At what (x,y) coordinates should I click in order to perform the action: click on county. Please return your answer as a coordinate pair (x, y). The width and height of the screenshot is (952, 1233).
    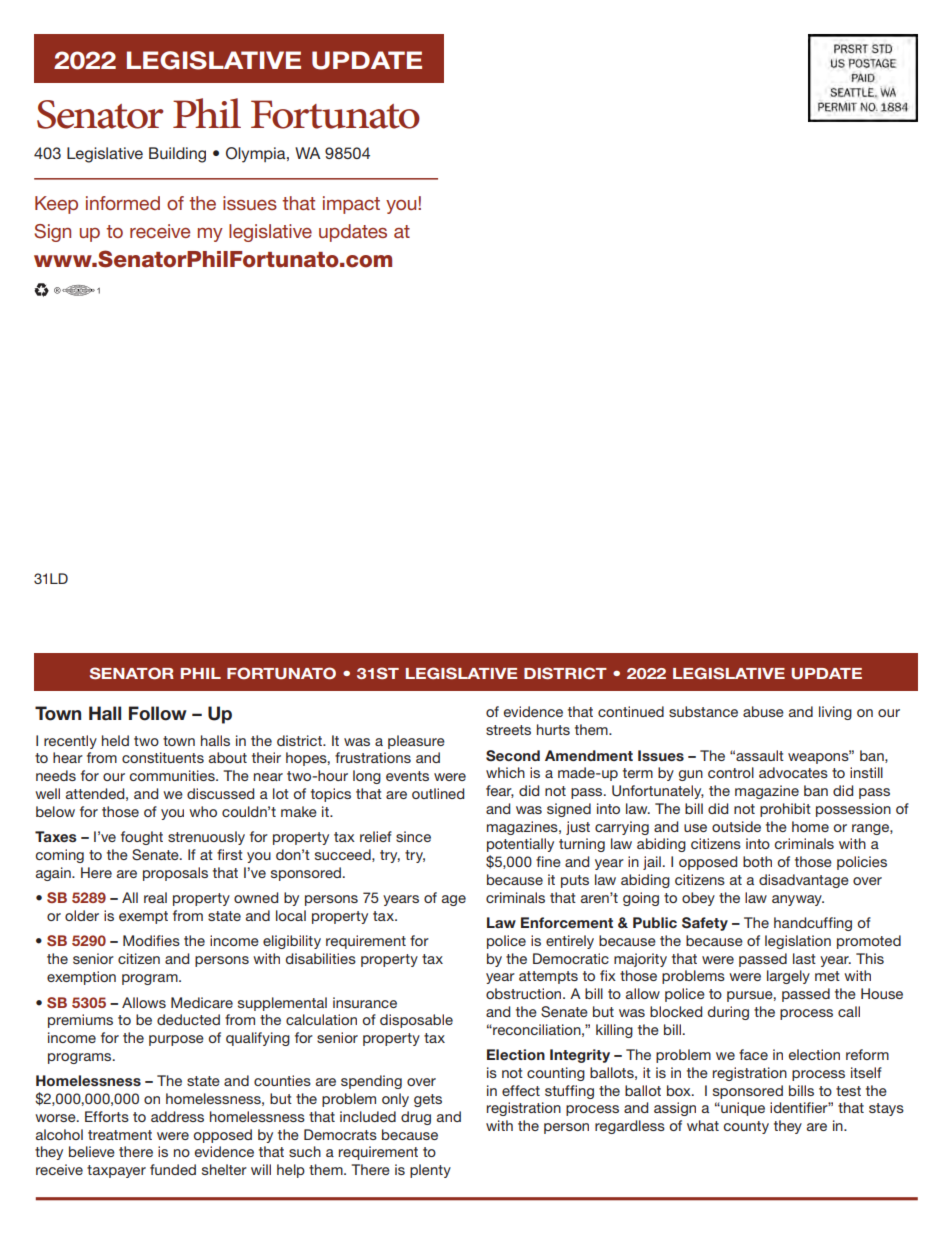
    Looking at the image, I should click on (746, 1127).
